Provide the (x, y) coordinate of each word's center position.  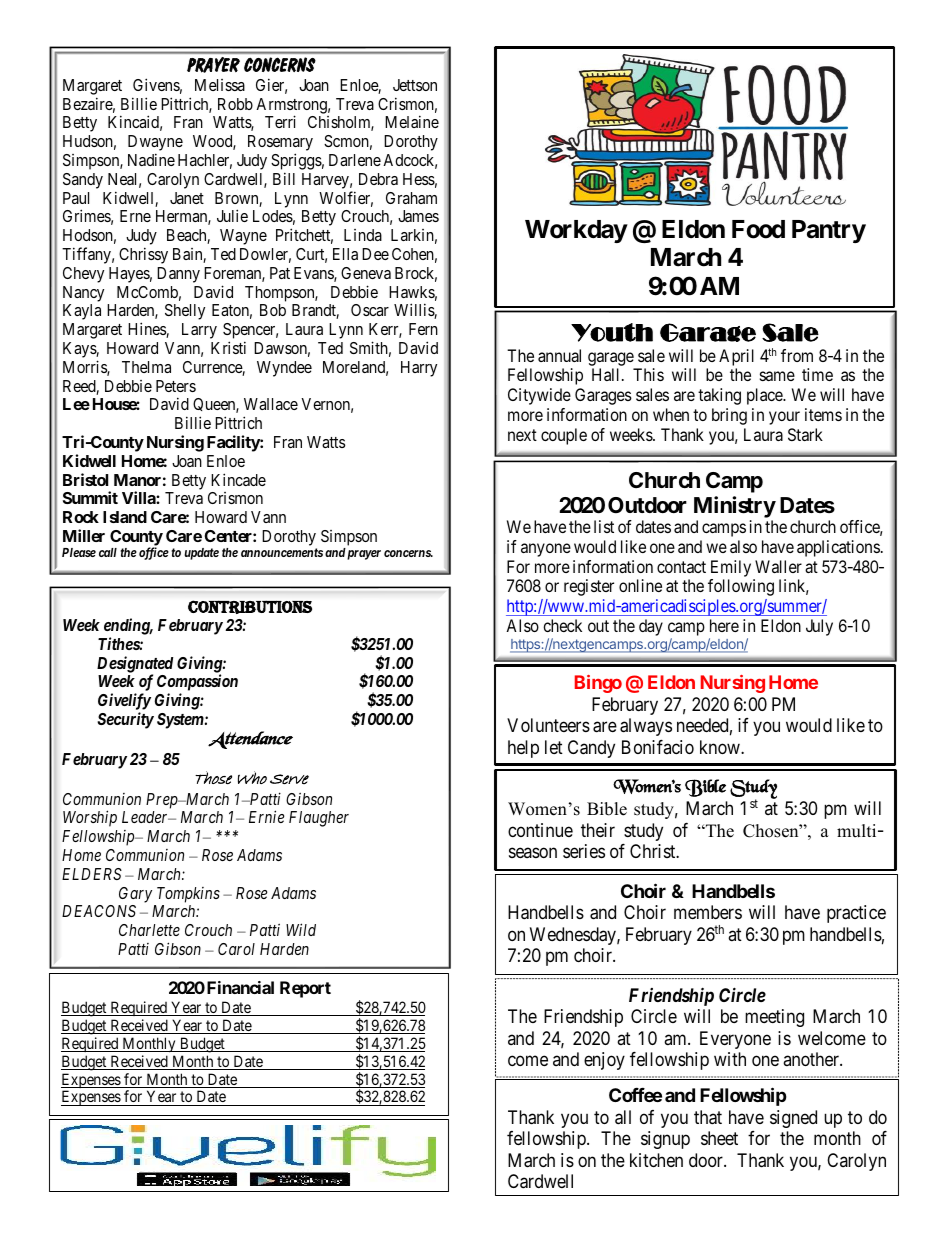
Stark (805, 434)
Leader (146, 817)
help (523, 749)
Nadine (151, 159)
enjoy (604, 1061)
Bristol (85, 479)
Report (305, 989)
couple (564, 436)
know (721, 747)
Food (758, 229)
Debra (378, 179)
